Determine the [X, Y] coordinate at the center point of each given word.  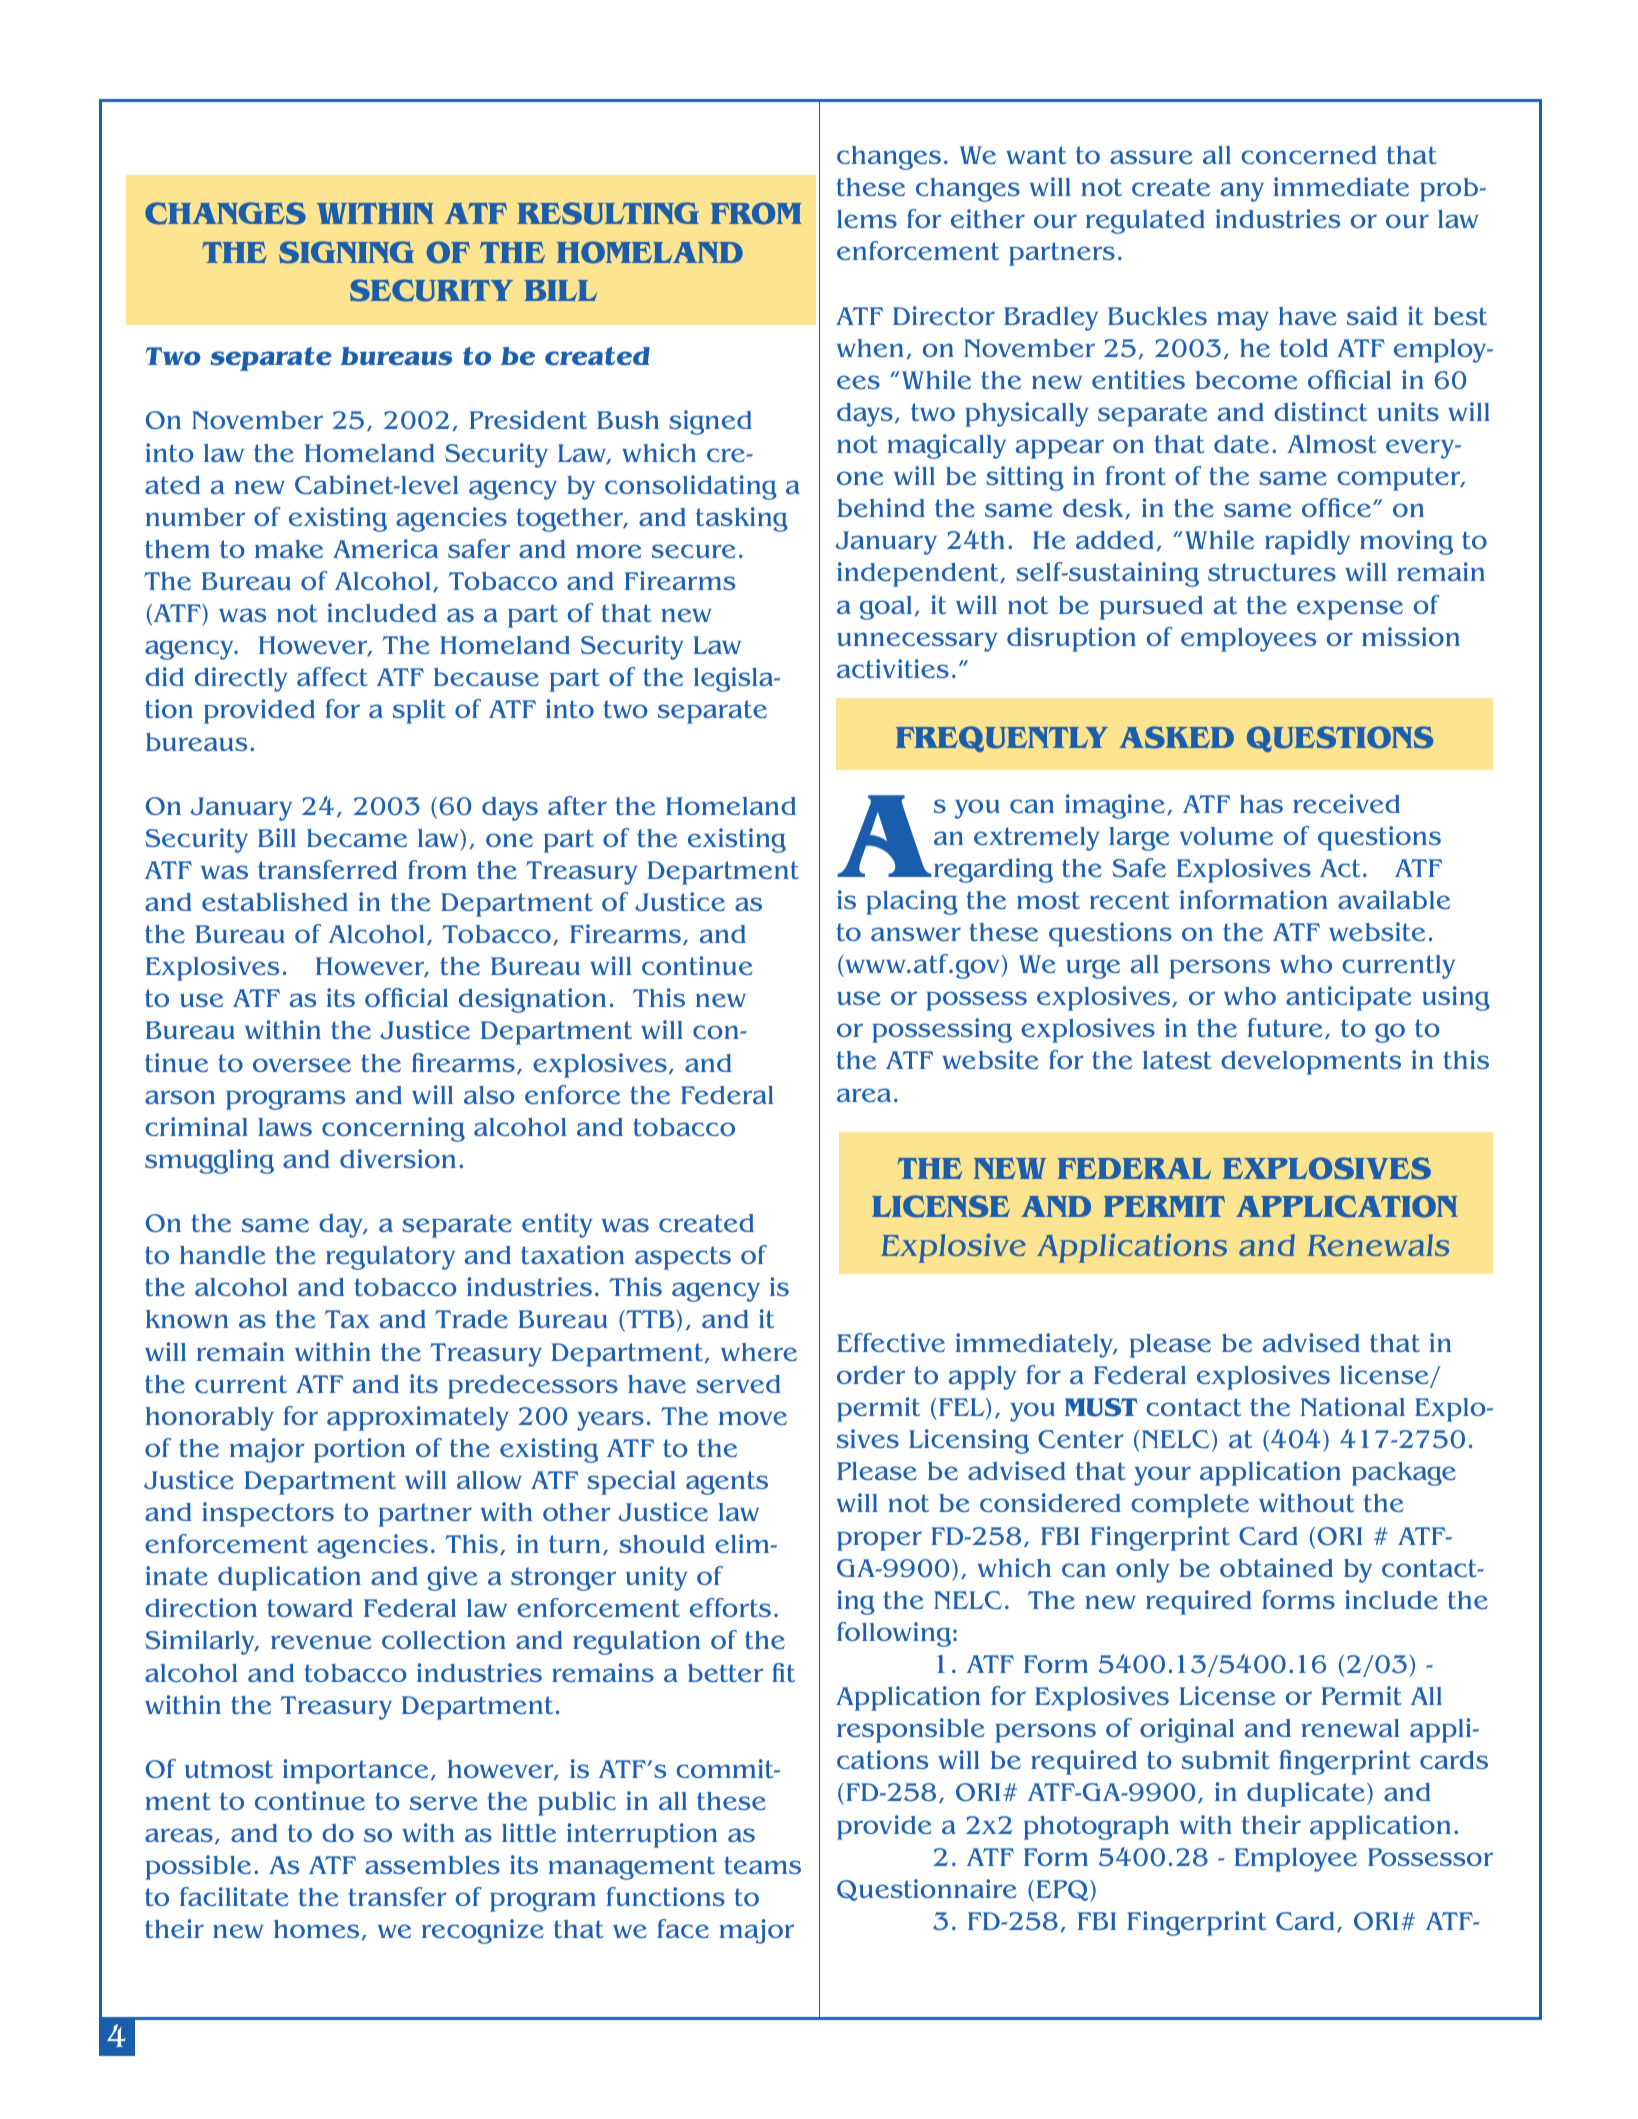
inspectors [268, 1514]
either [988, 218]
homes [316, 1929]
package [1404, 1474]
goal [886, 608]
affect [332, 676]
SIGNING [346, 252]
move [753, 1418]
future [1285, 1027]
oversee [302, 1065]
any [1242, 192]
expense [1350, 610]
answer [916, 934]
